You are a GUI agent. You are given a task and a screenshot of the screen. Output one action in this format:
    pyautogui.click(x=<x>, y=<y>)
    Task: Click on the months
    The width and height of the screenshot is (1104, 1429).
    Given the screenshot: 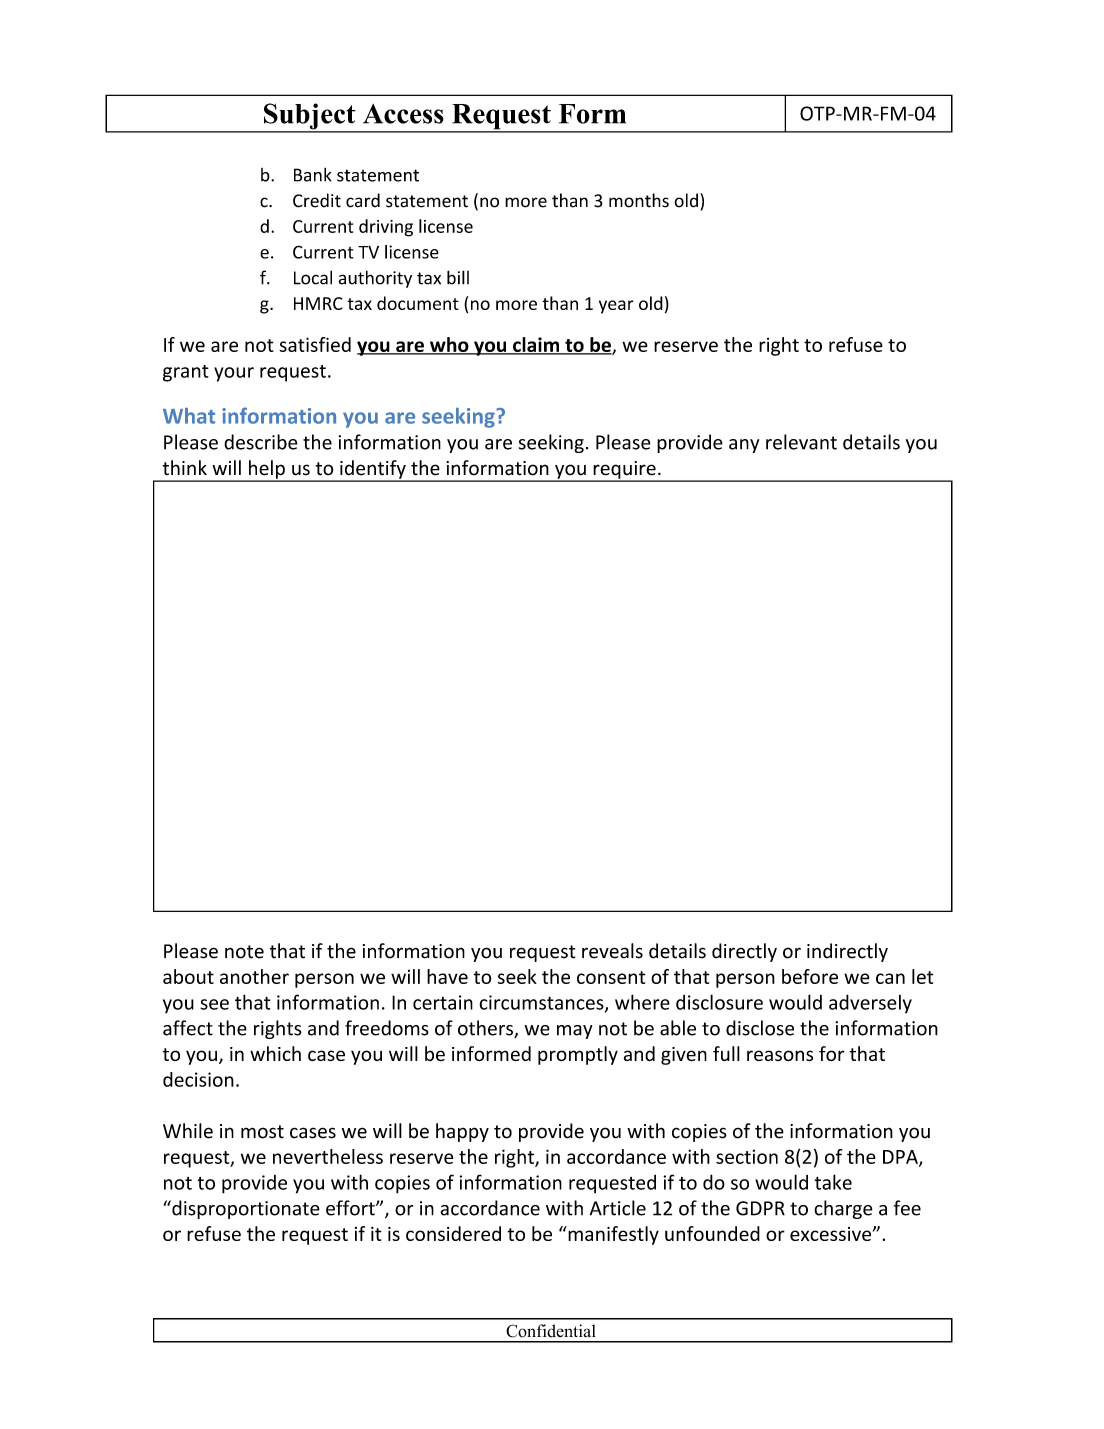 What is the action you would take?
    pyautogui.click(x=639, y=200)
